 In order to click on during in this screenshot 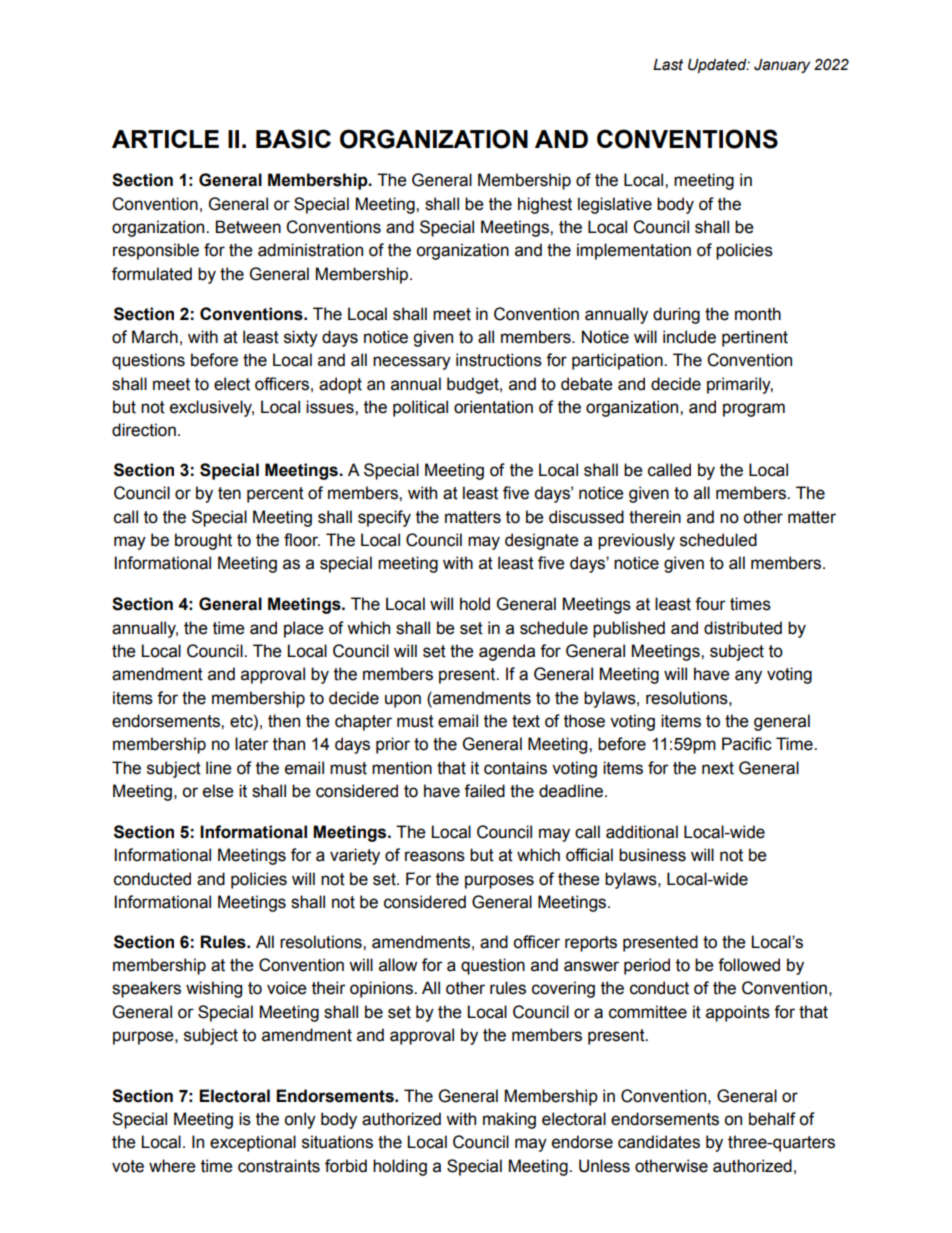, I will do `click(676, 315)`.
